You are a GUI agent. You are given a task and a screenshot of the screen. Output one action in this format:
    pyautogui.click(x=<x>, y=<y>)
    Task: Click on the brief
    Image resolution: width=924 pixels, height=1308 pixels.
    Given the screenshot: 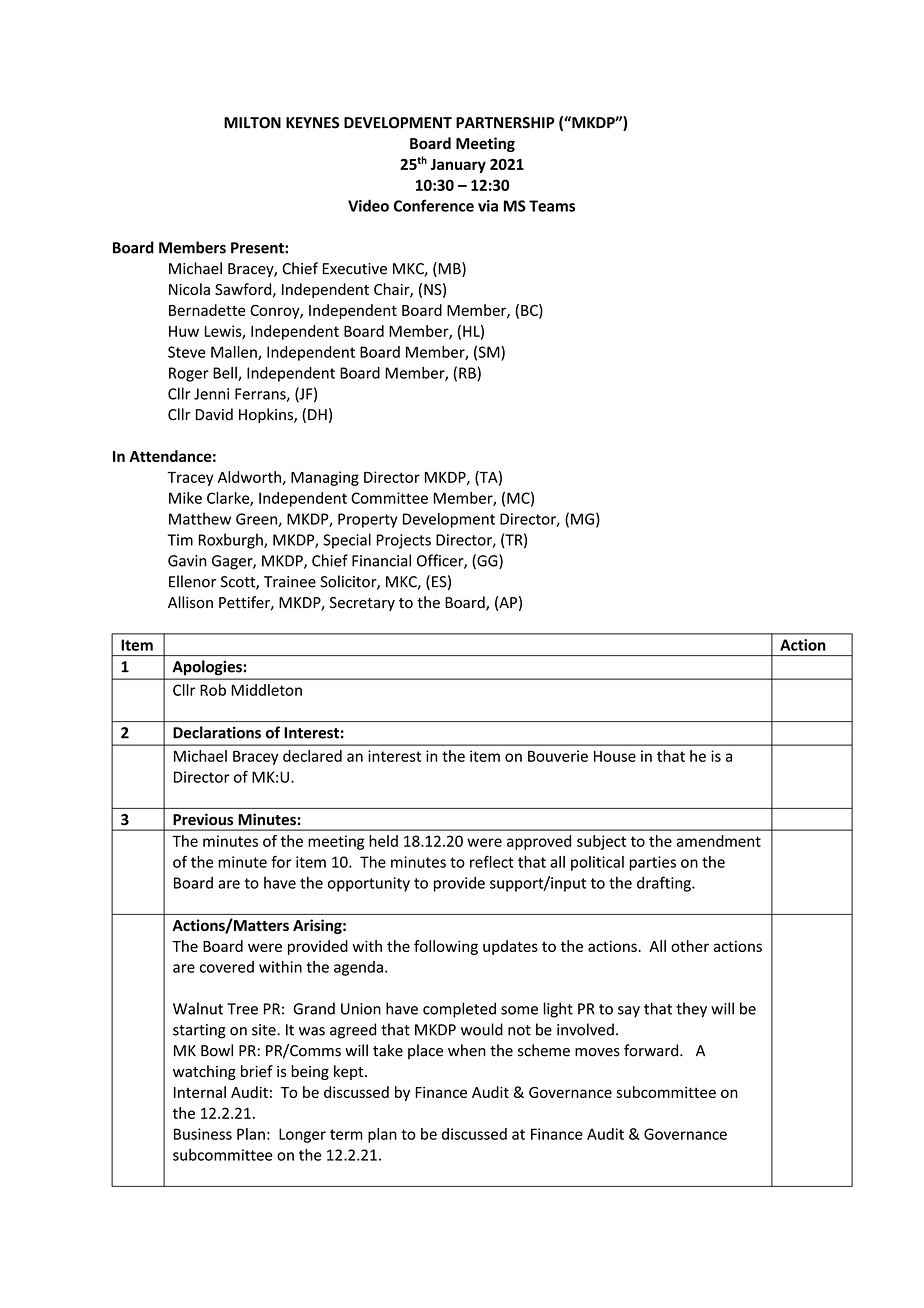 What is the action you would take?
    pyautogui.click(x=257, y=1071)
